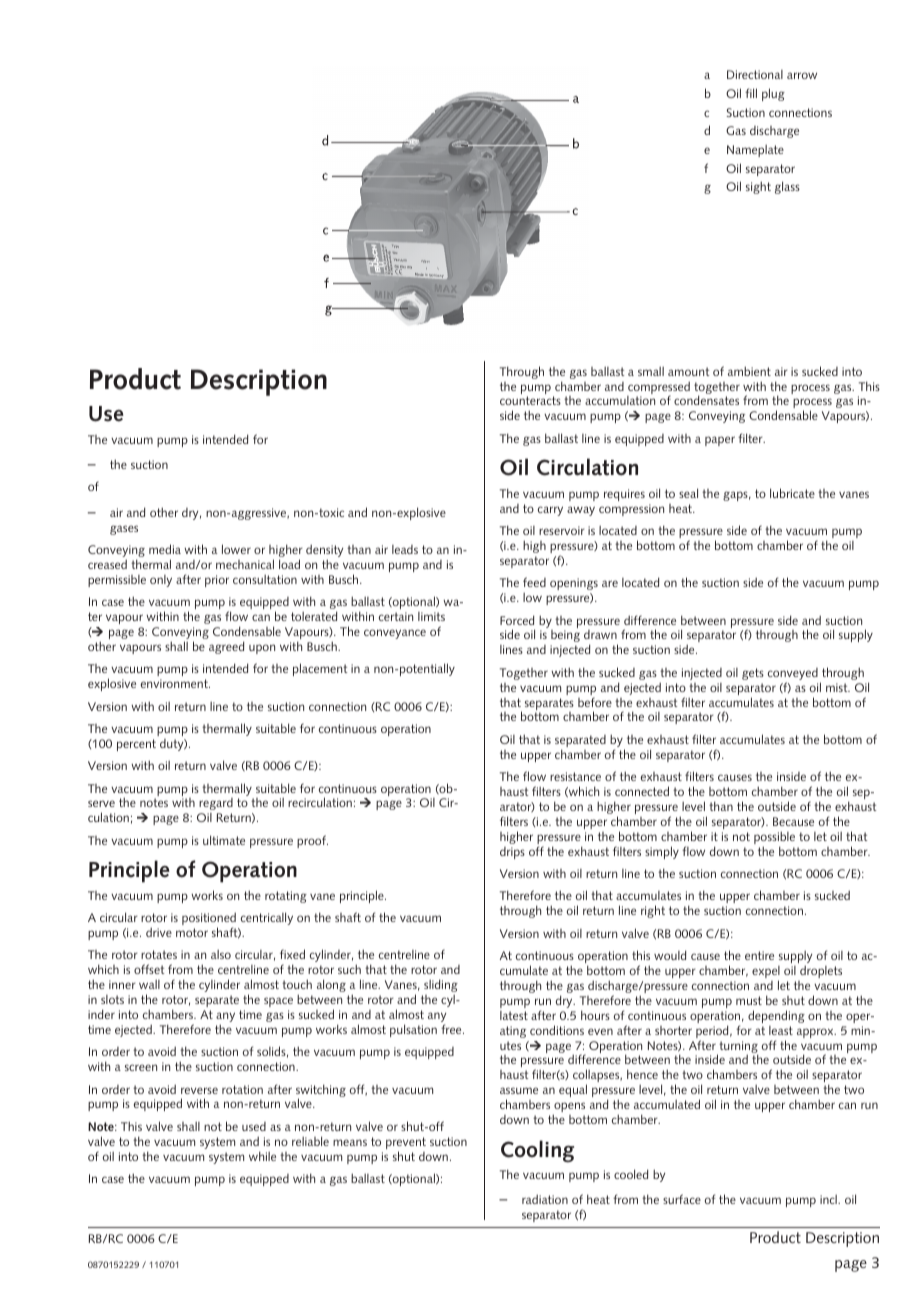  Describe the element at coordinates (773, 94) in the screenshot. I see `plug` at that location.
